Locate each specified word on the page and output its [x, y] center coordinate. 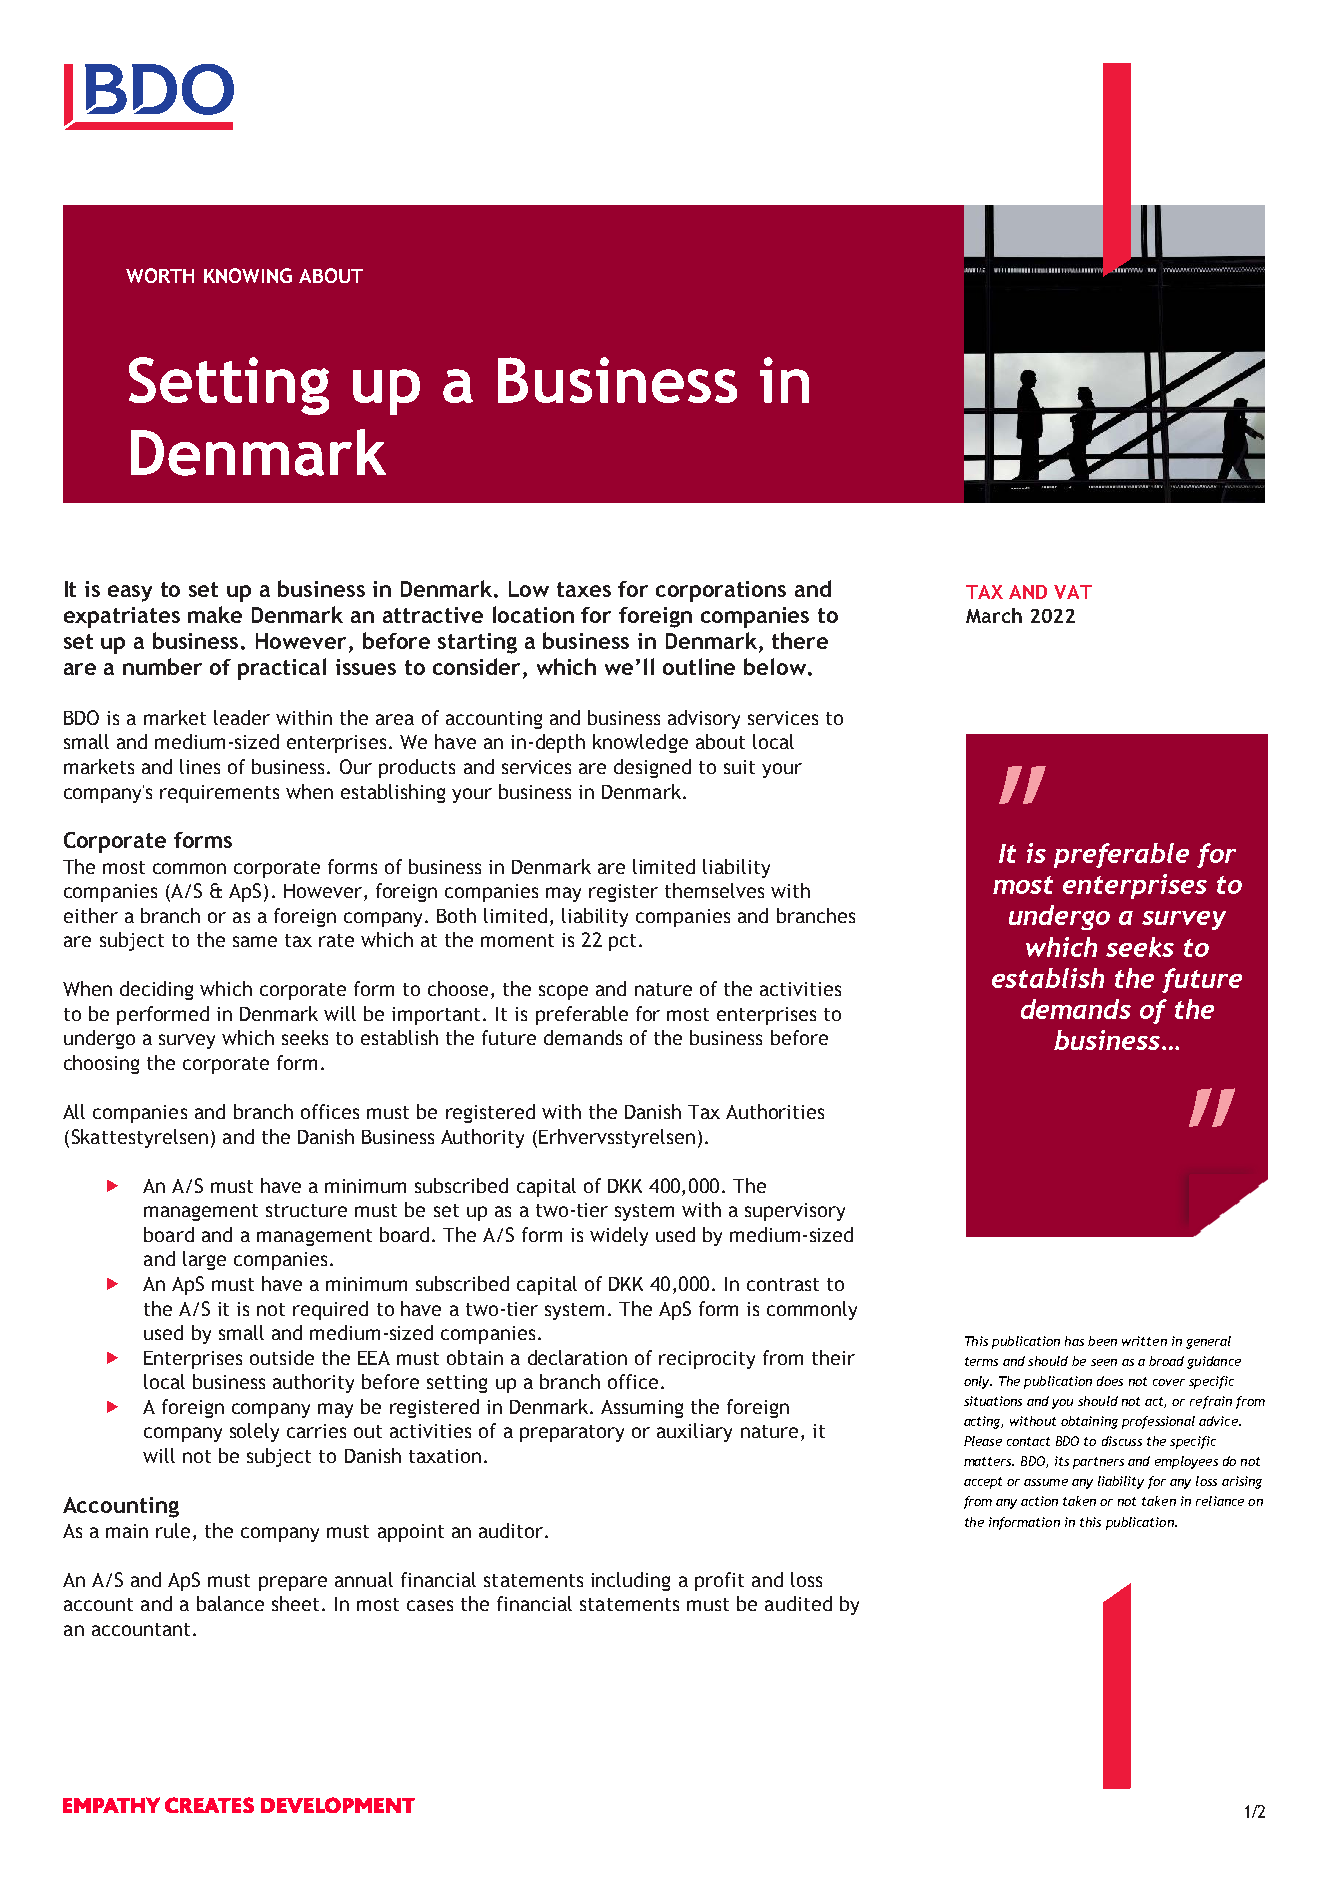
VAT [1073, 592]
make [215, 614]
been [1102, 1341]
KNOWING [248, 275]
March [994, 615]
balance [230, 1603]
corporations [721, 591]
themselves [714, 890]
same [255, 941]
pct [622, 942]
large [204, 1260]
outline [699, 666]
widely [619, 1236]
